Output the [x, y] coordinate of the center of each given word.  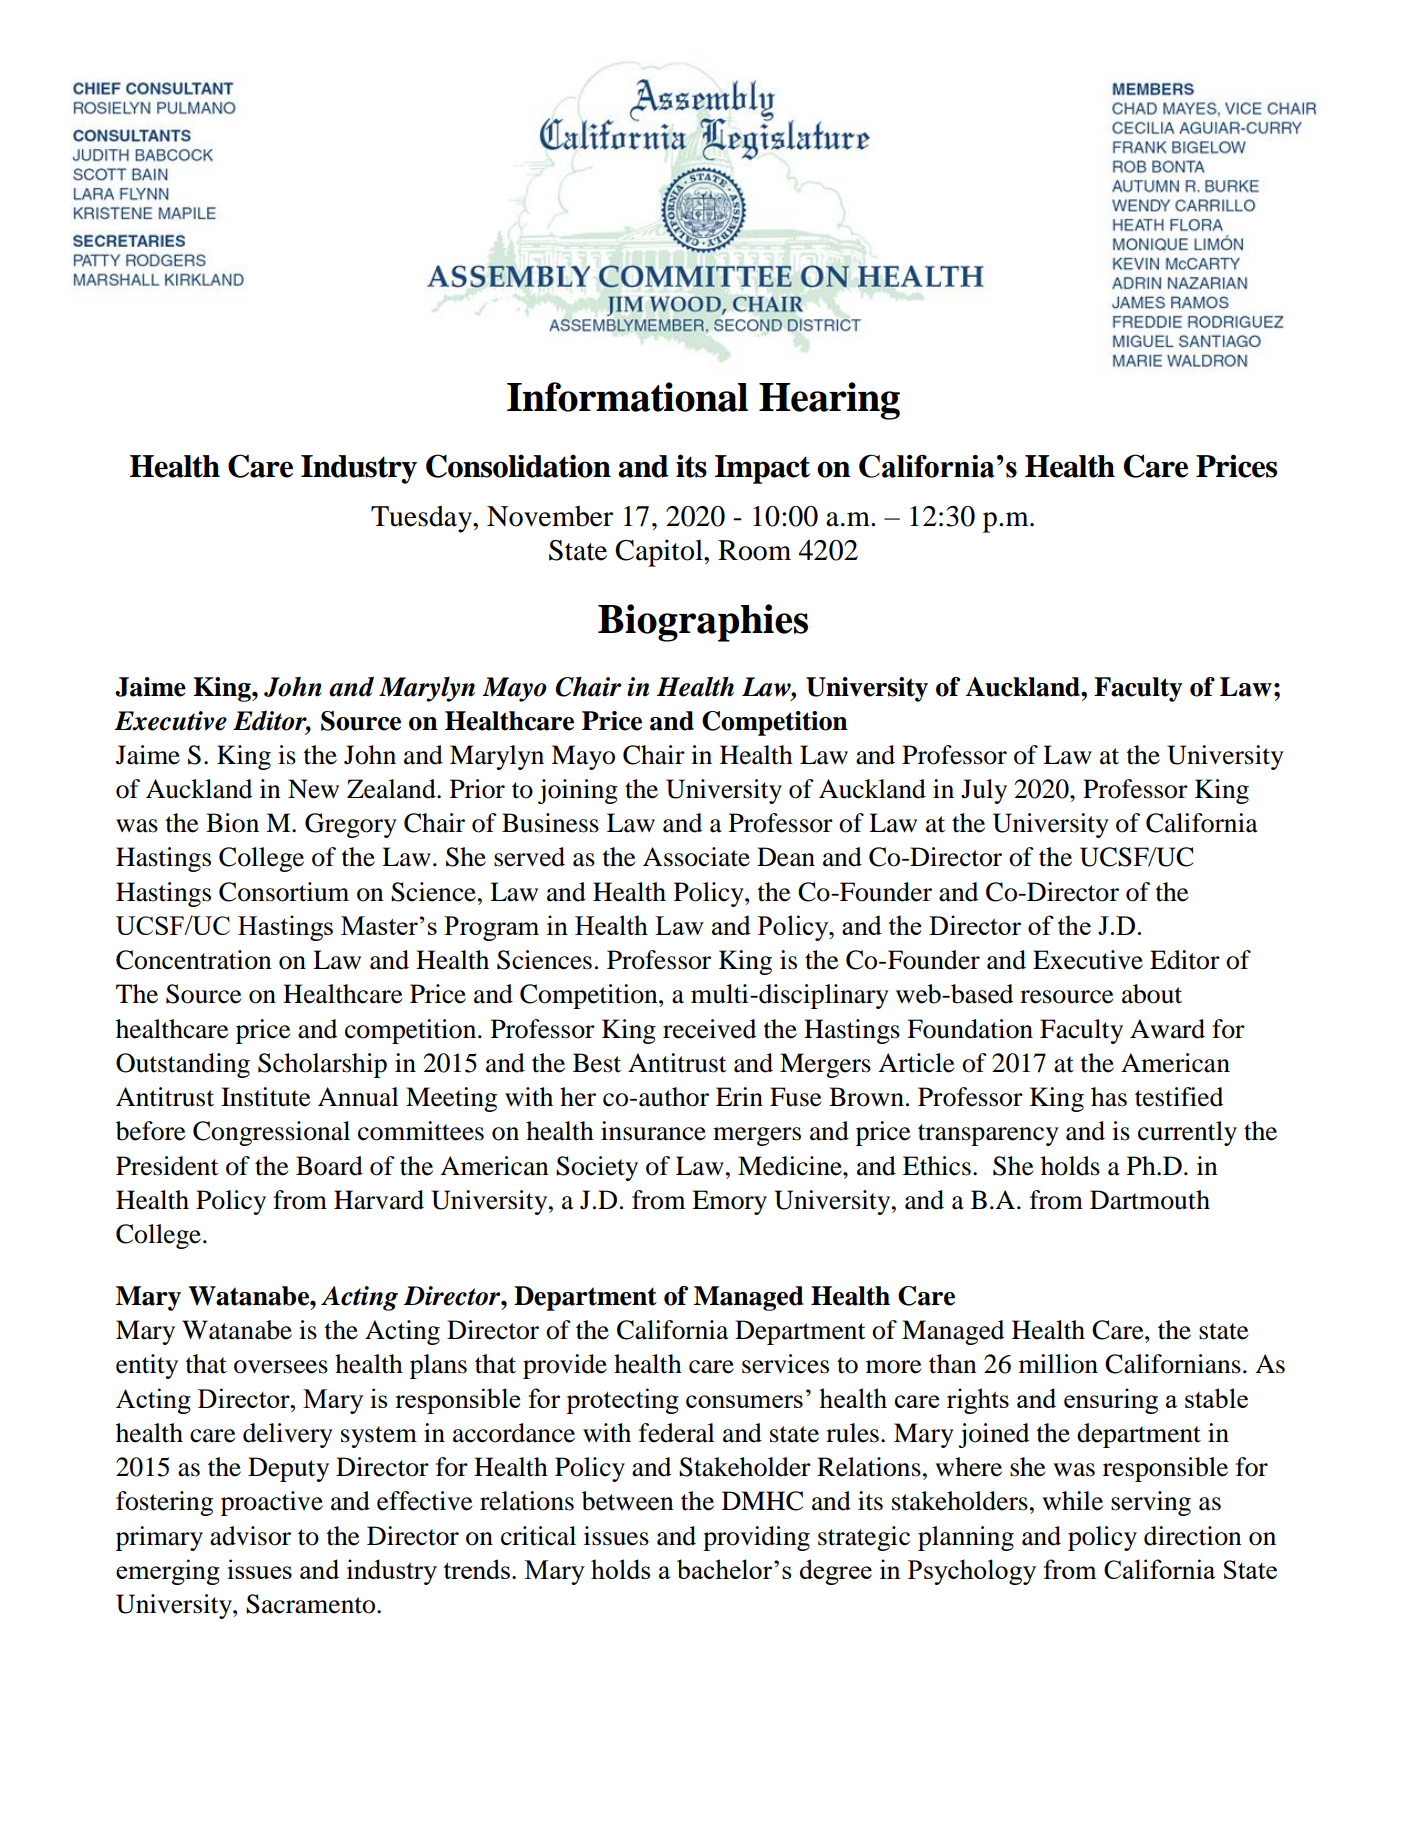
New [313, 789]
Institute [265, 1097]
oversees [281, 1367]
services [785, 1364]
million [1058, 1364]
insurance [653, 1131]
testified [1179, 1097]
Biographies [703, 623]
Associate [696, 857]
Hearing [829, 401]
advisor [250, 1536]
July [984, 791]
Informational [627, 397]
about [1152, 994]
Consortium [284, 892]
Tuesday [422, 519]
